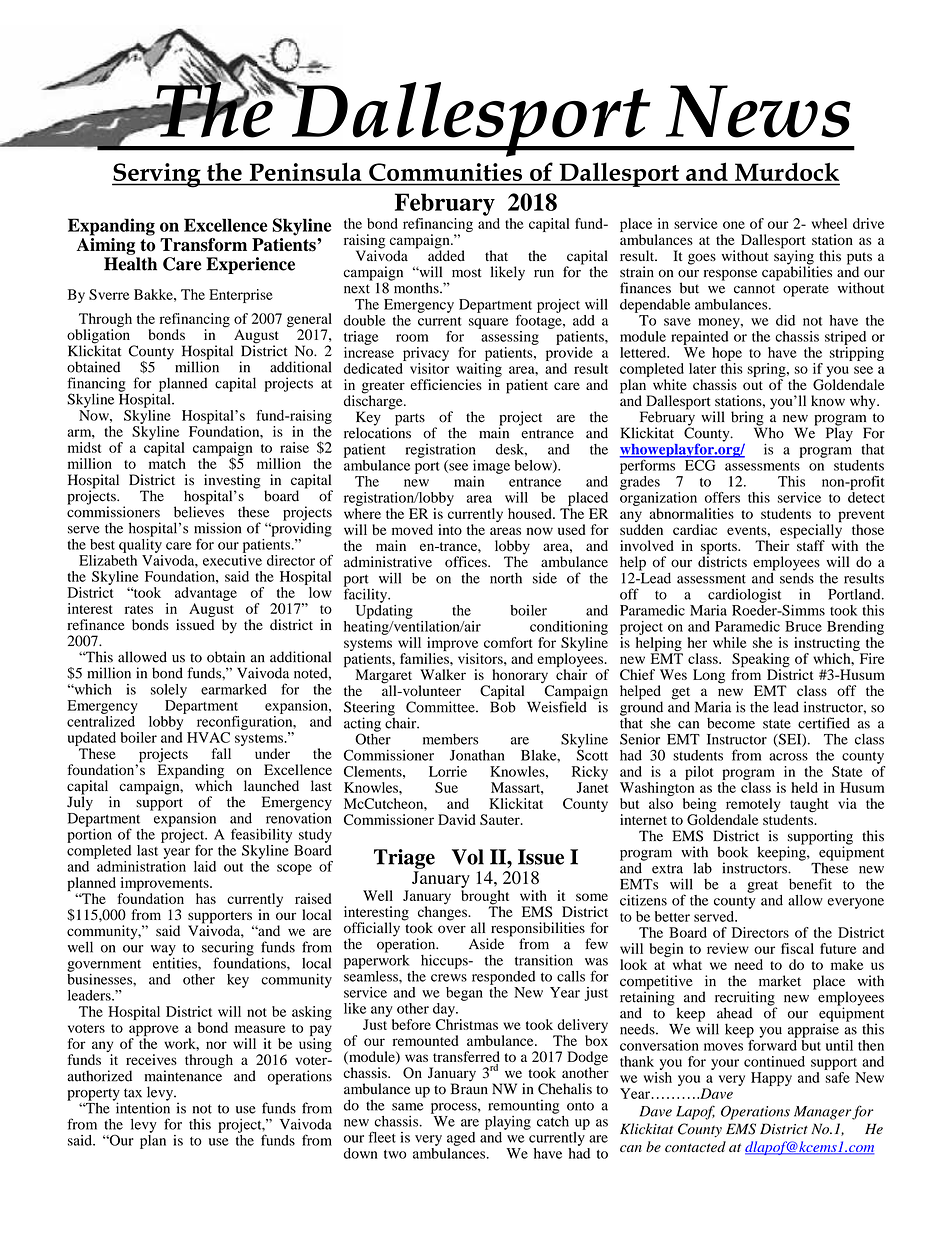 The width and height of the screenshot is (952, 1233). Describe the element at coordinates (445, 172) in the screenshot. I see `Communities` at that location.
